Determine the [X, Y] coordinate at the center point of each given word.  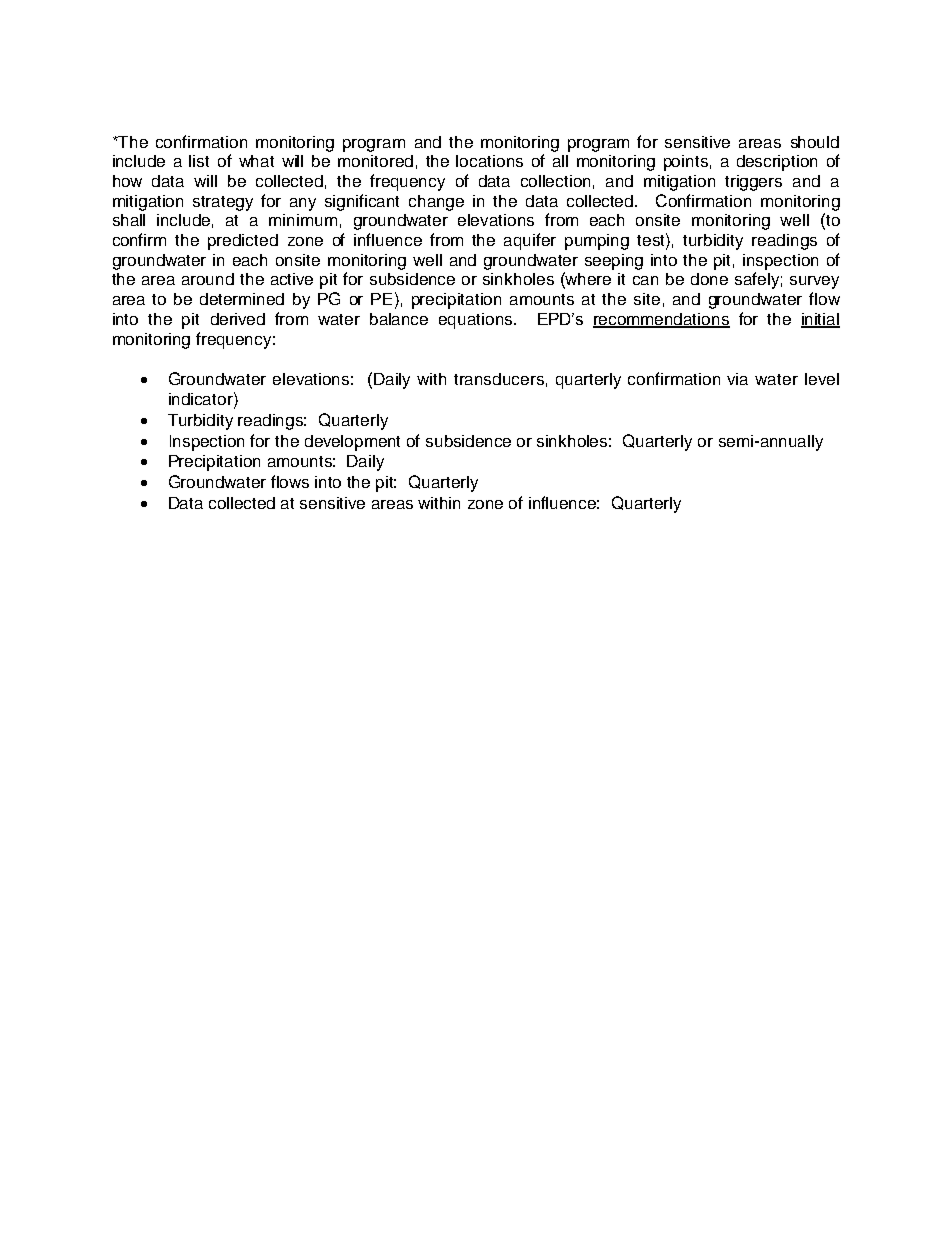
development [352, 443]
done [709, 279]
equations [477, 321]
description [777, 163]
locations [489, 161]
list [199, 161]
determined [242, 299]
